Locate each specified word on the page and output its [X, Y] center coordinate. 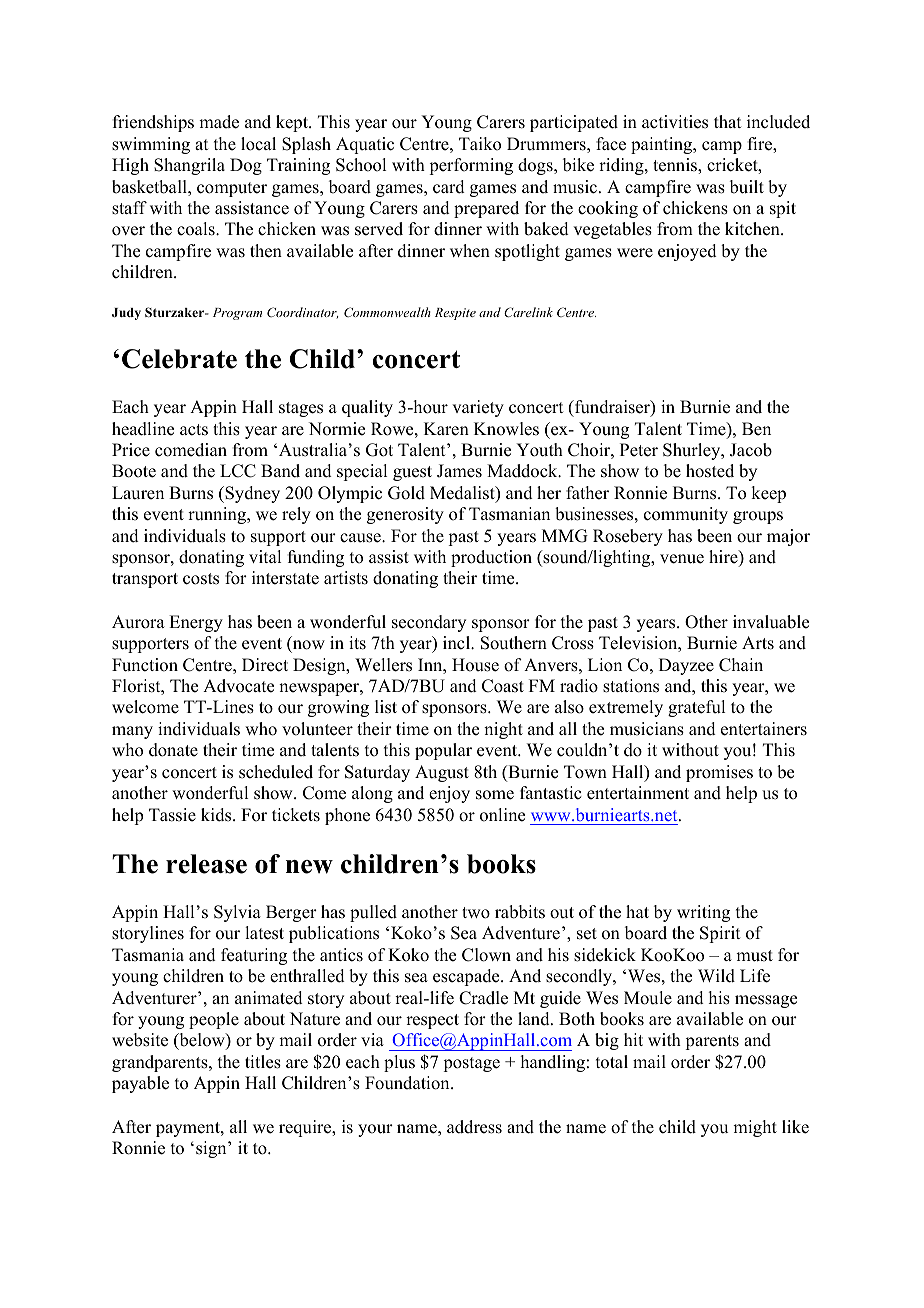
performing [471, 166]
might [755, 1128]
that [727, 121]
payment [189, 1129]
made [219, 122]
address [474, 1127]
